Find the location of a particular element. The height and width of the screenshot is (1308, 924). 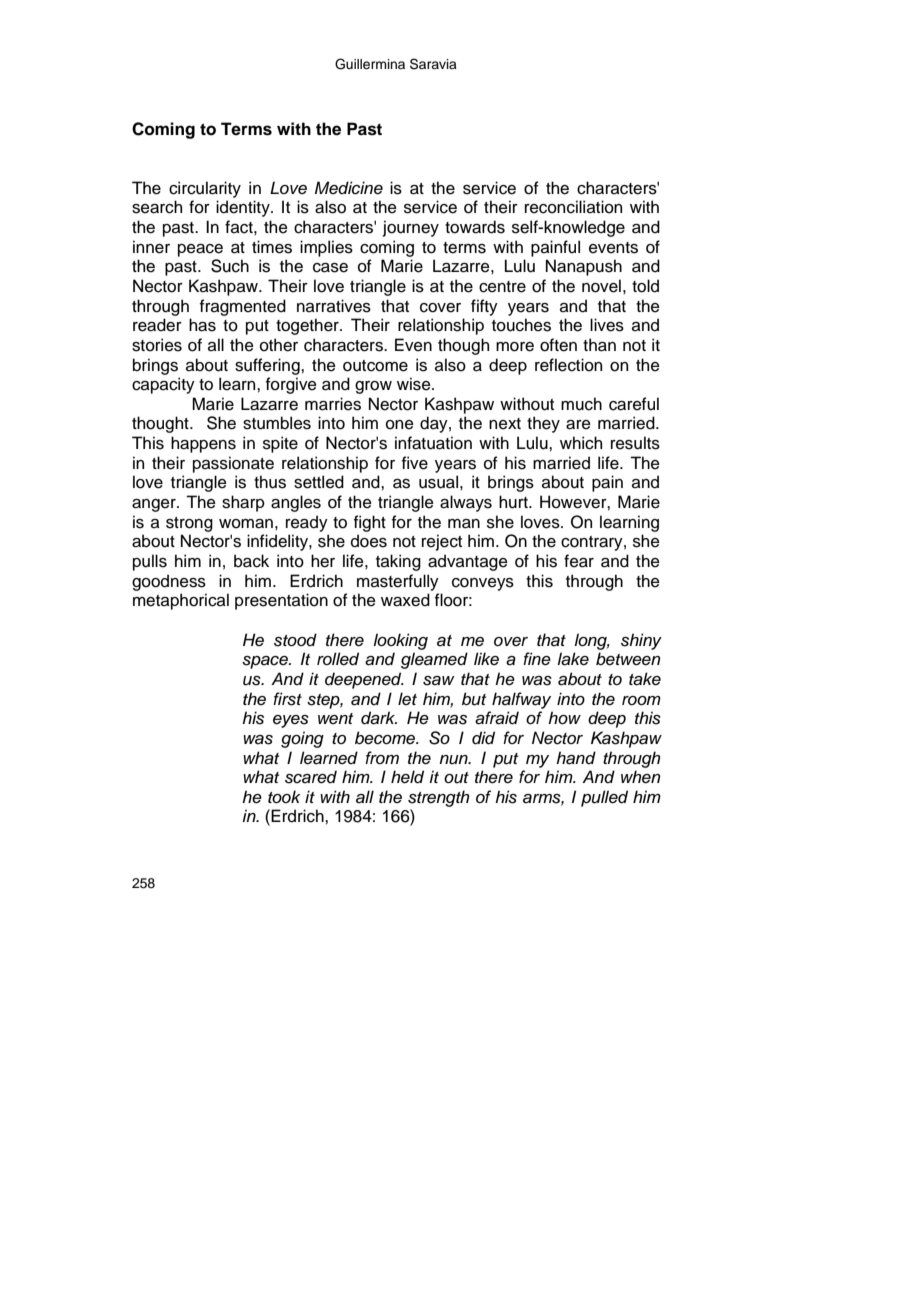

usual is located at coordinates (438, 482).
